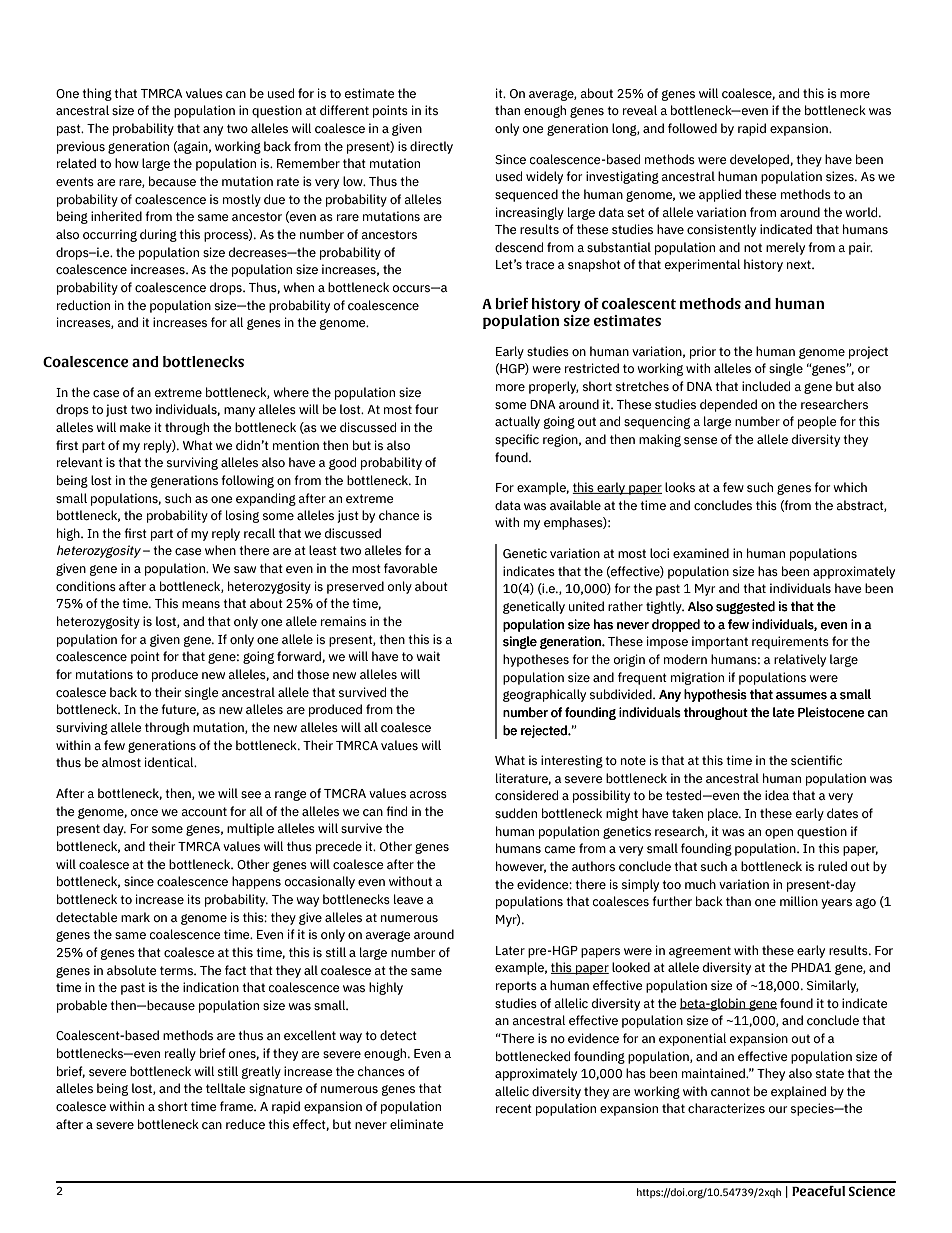 The width and height of the page is (952, 1233). I want to click on thing, so click(97, 94).
